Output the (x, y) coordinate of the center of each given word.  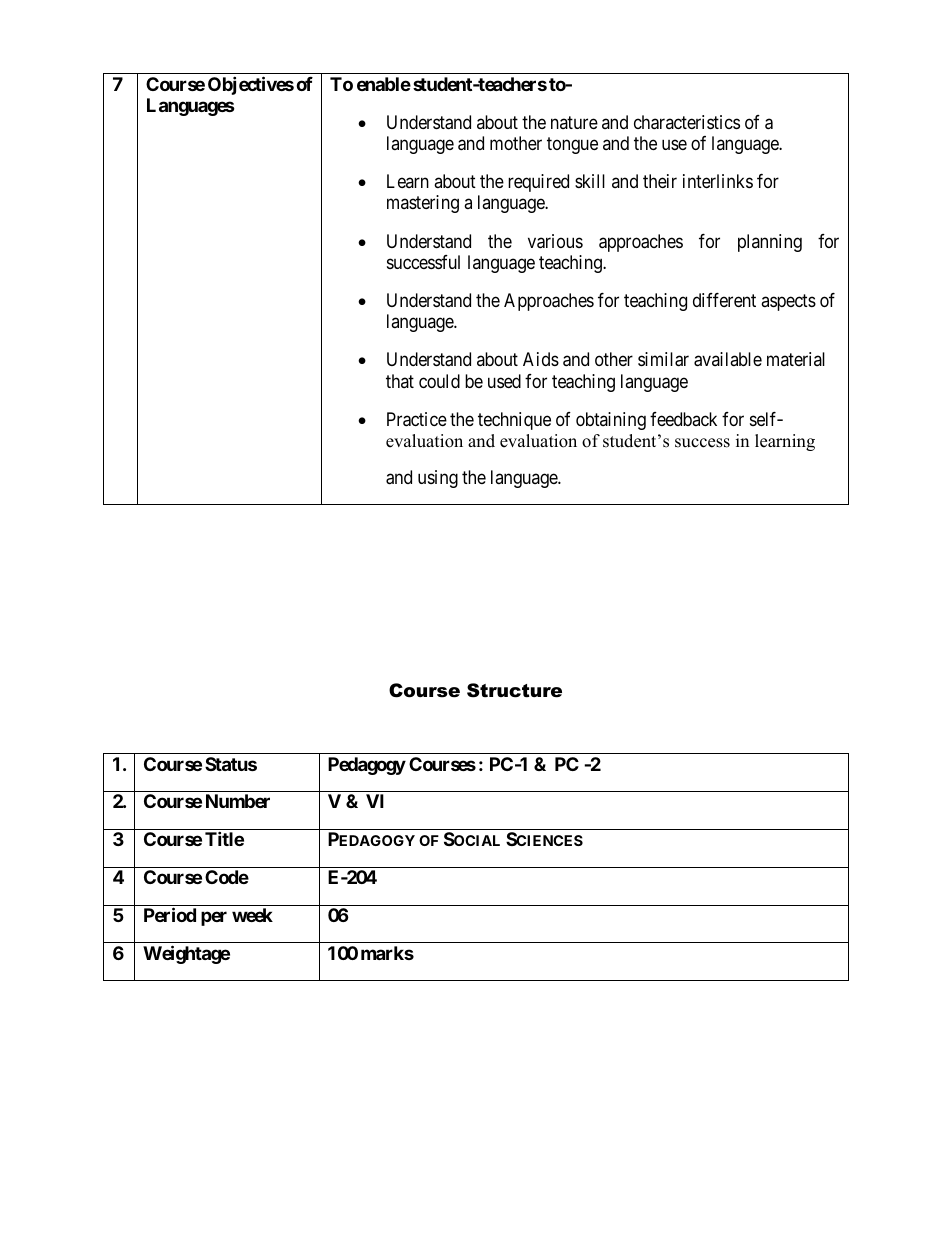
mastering (423, 204)
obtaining (611, 421)
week (252, 915)
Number (238, 801)
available (728, 359)
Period (170, 914)
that (400, 381)
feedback (683, 419)
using (438, 479)
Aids (541, 359)
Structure (514, 690)
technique (514, 421)
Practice (417, 419)
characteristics (687, 122)
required (538, 183)
